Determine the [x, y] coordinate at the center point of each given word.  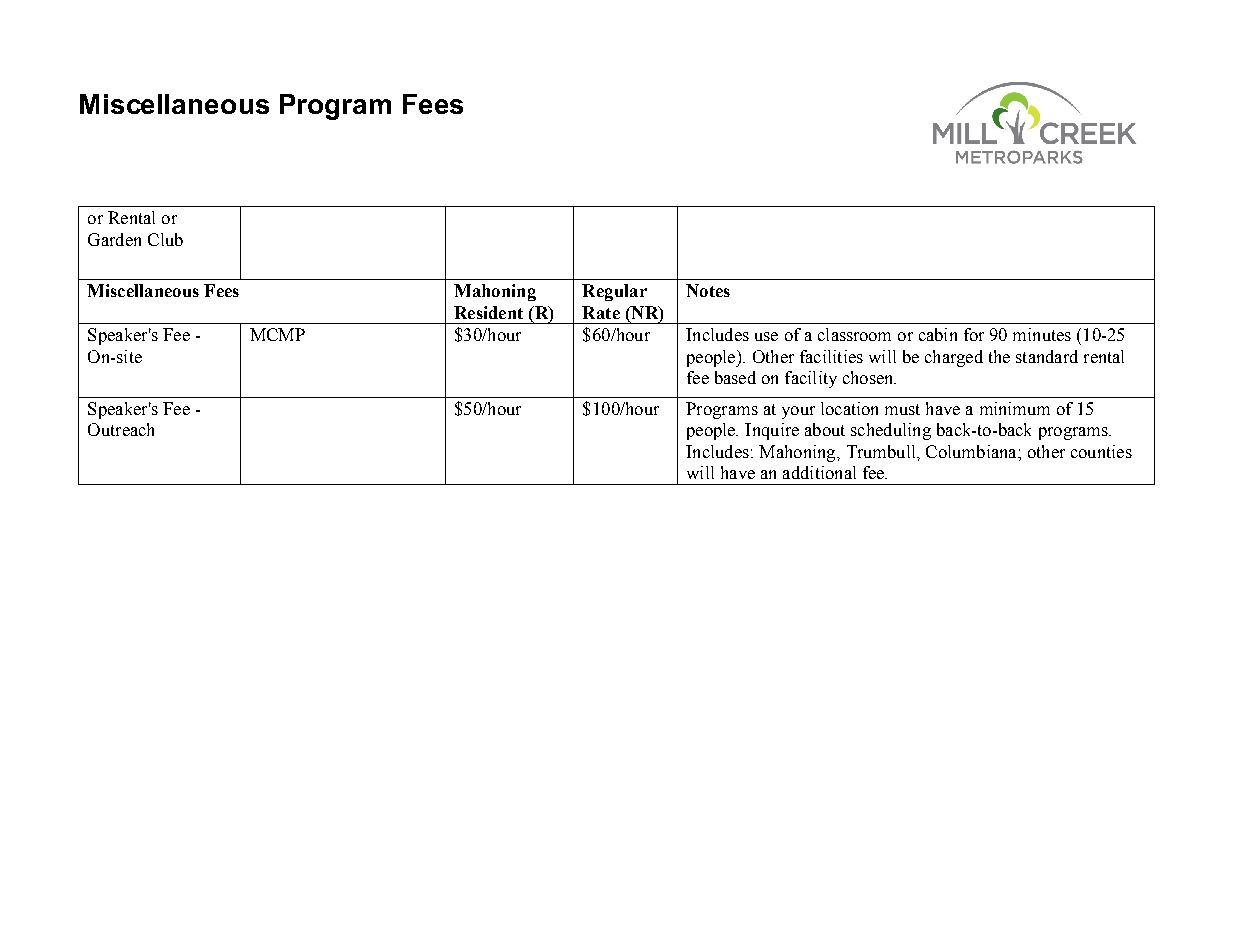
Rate [601, 312]
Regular [614, 292]
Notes [708, 290]
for [974, 334]
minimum [1015, 408]
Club [165, 239]
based [735, 377]
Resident [488, 312]
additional [819, 472]
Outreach [121, 429]
